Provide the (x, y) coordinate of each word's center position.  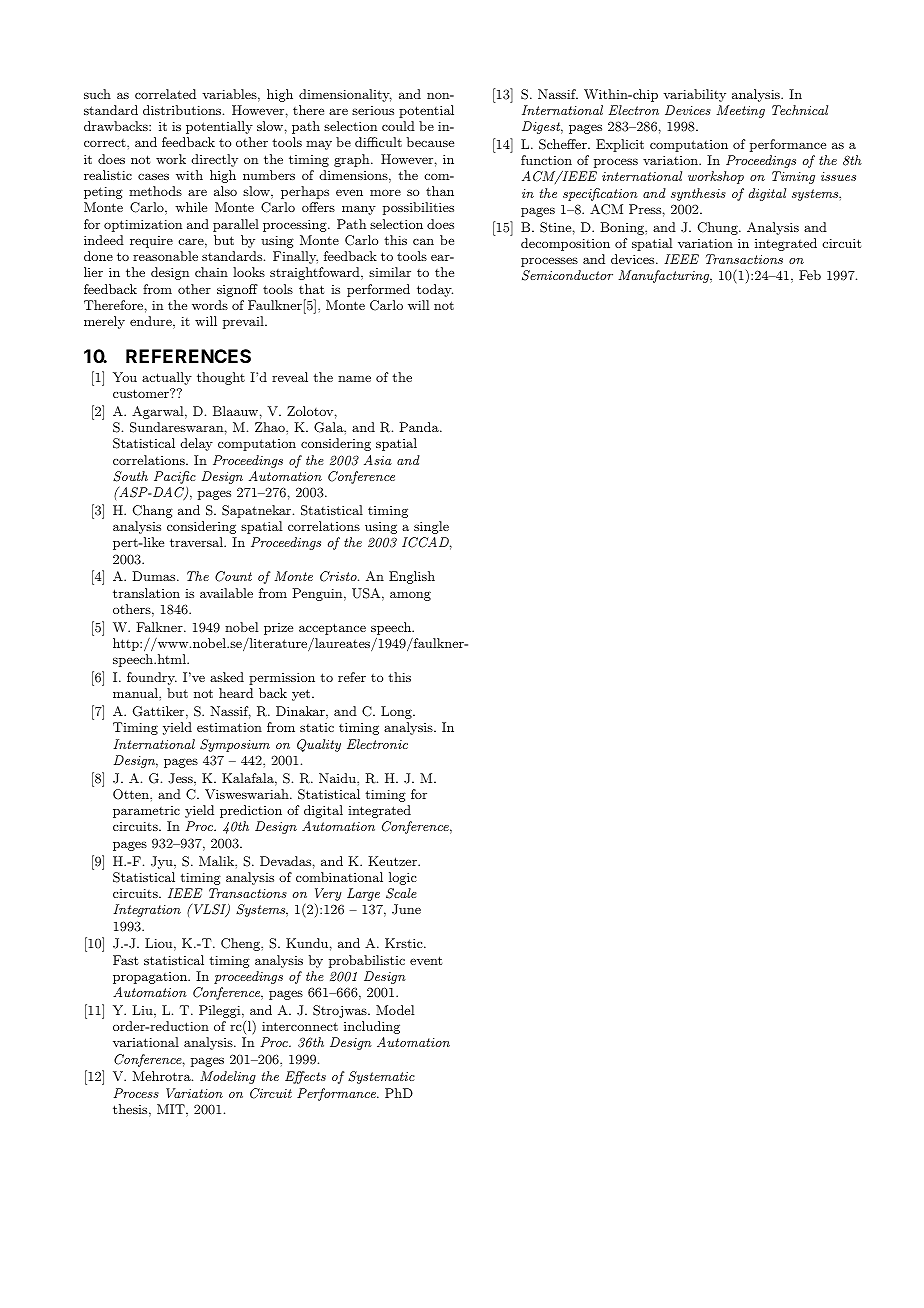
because (430, 142)
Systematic (381, 1077)
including (372, 1027)
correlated (165, 94)
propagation (151, 978)
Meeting (741, 111)
